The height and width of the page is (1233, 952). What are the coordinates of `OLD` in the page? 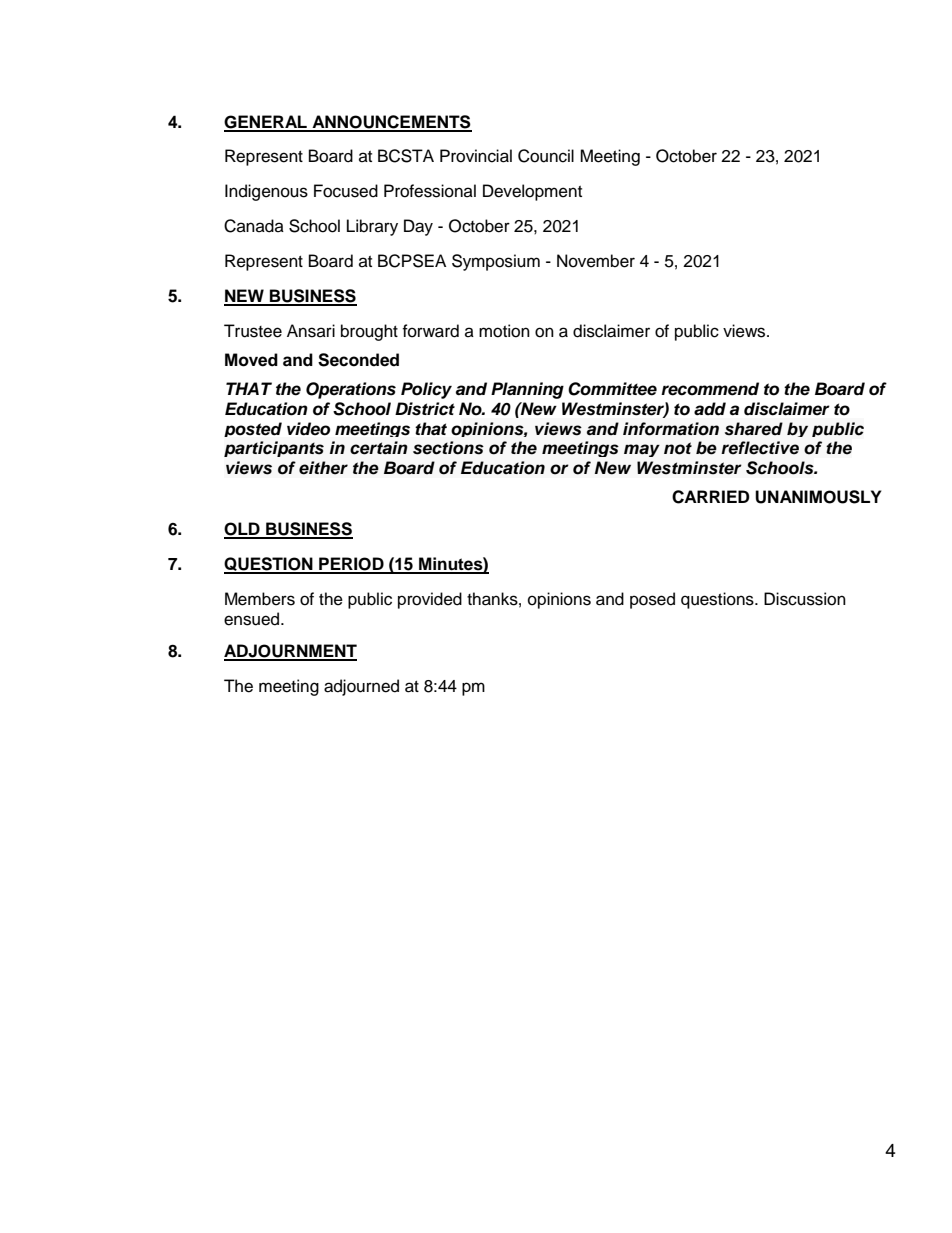 It's located at (243, 530).
